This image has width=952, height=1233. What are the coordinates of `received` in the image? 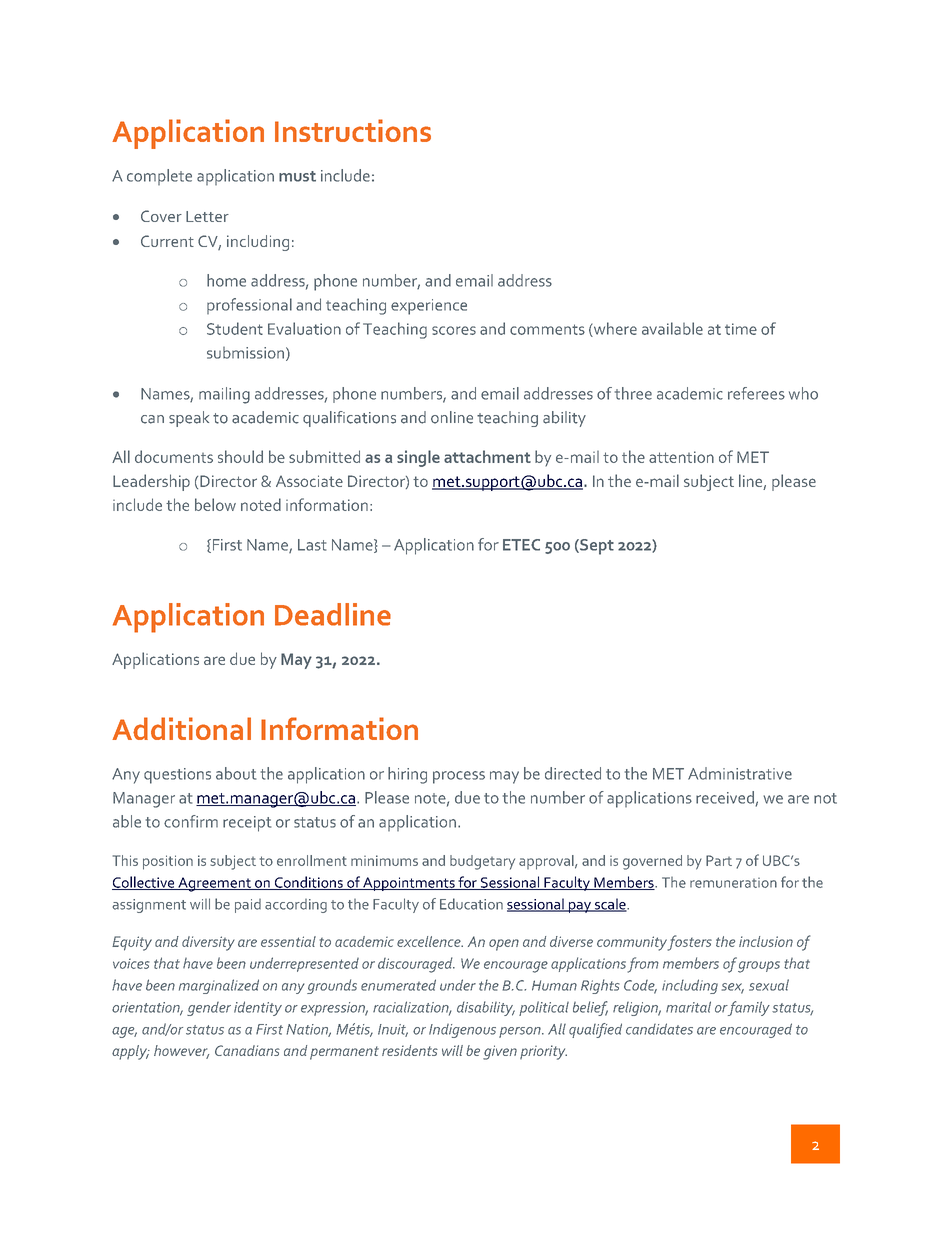 It's located at (726, 798).
